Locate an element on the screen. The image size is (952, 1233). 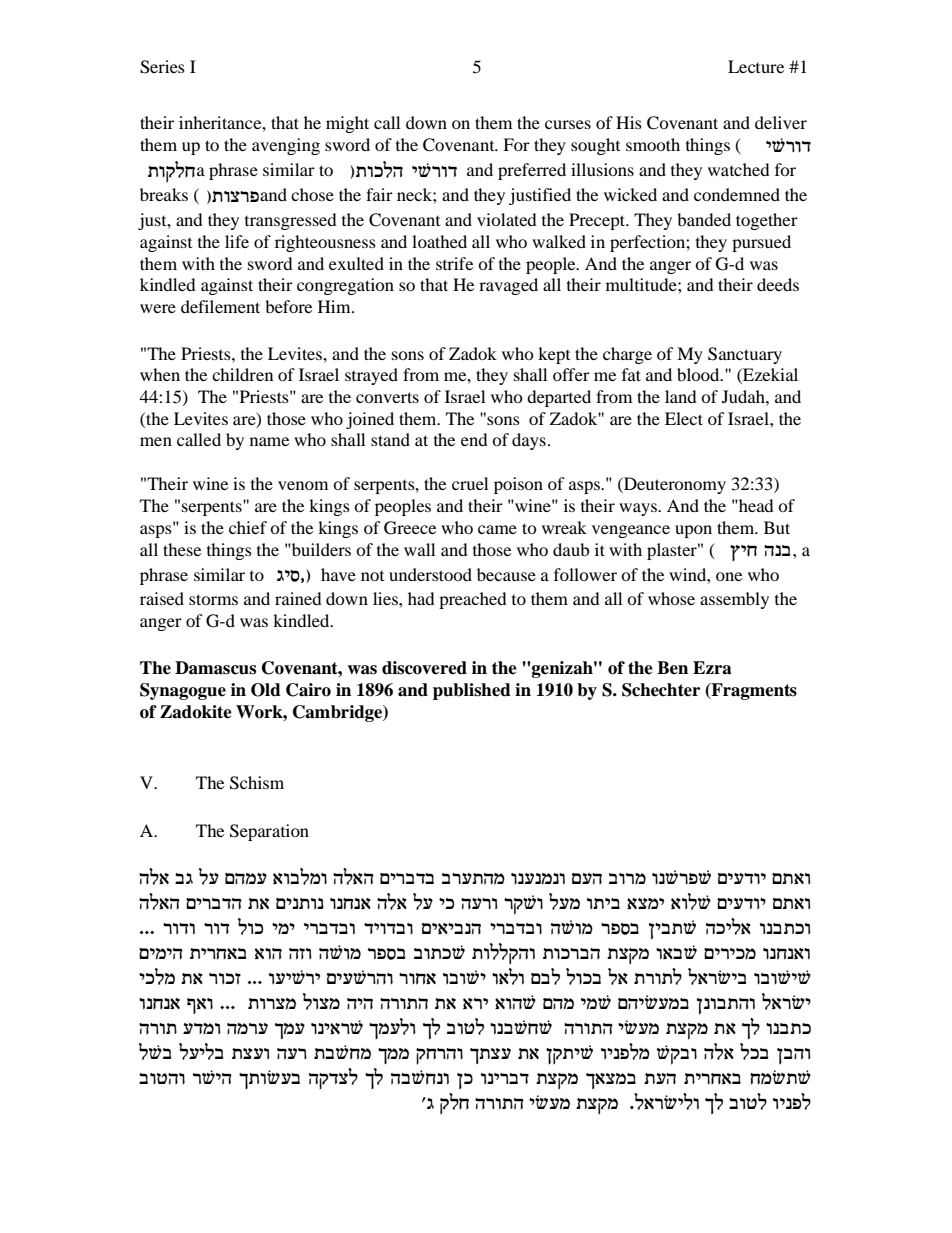
upon is located at coordinates (693, 531).
